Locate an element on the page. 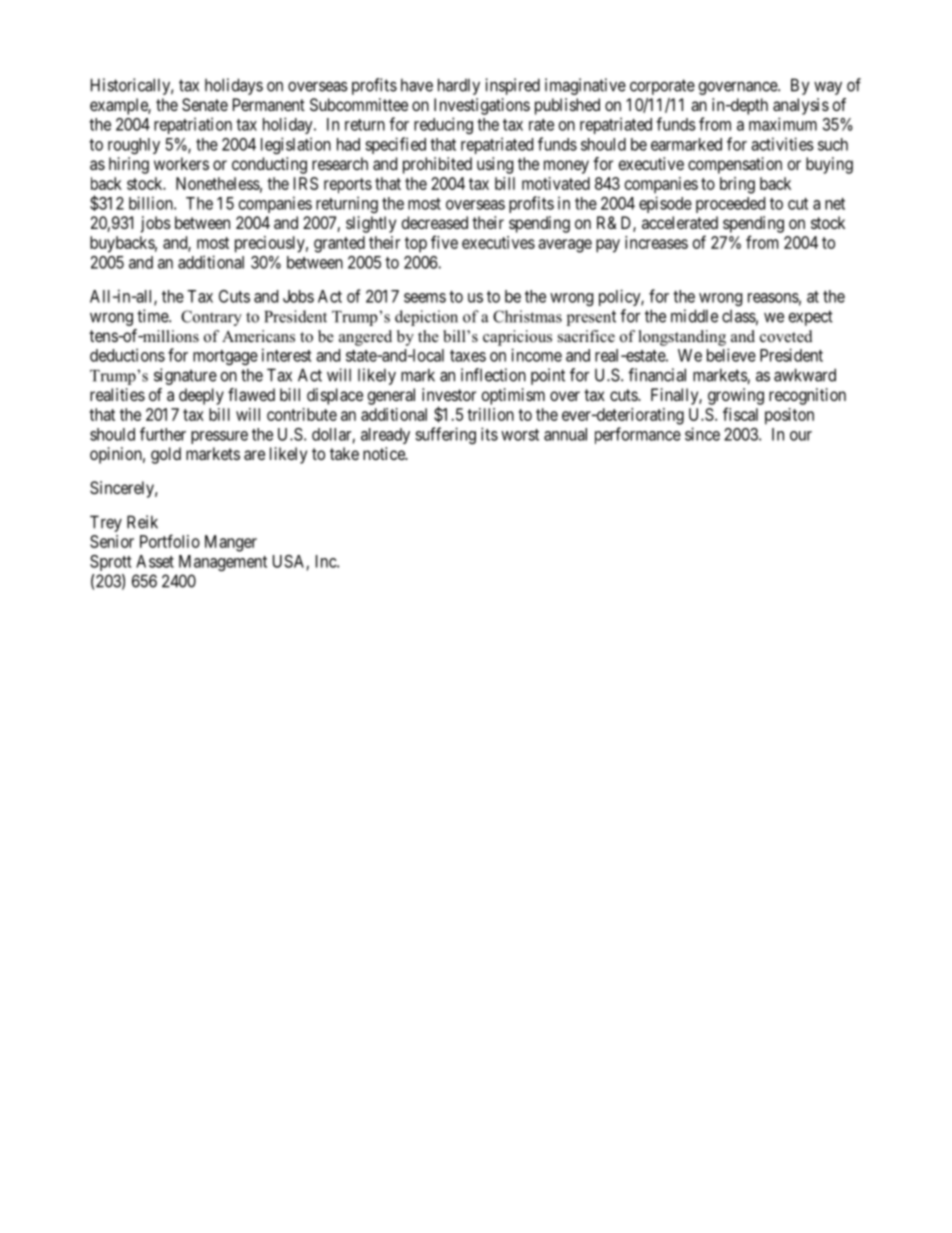 The width and height of the document is (952, 1233). five is located at coordinates (444, 242).
